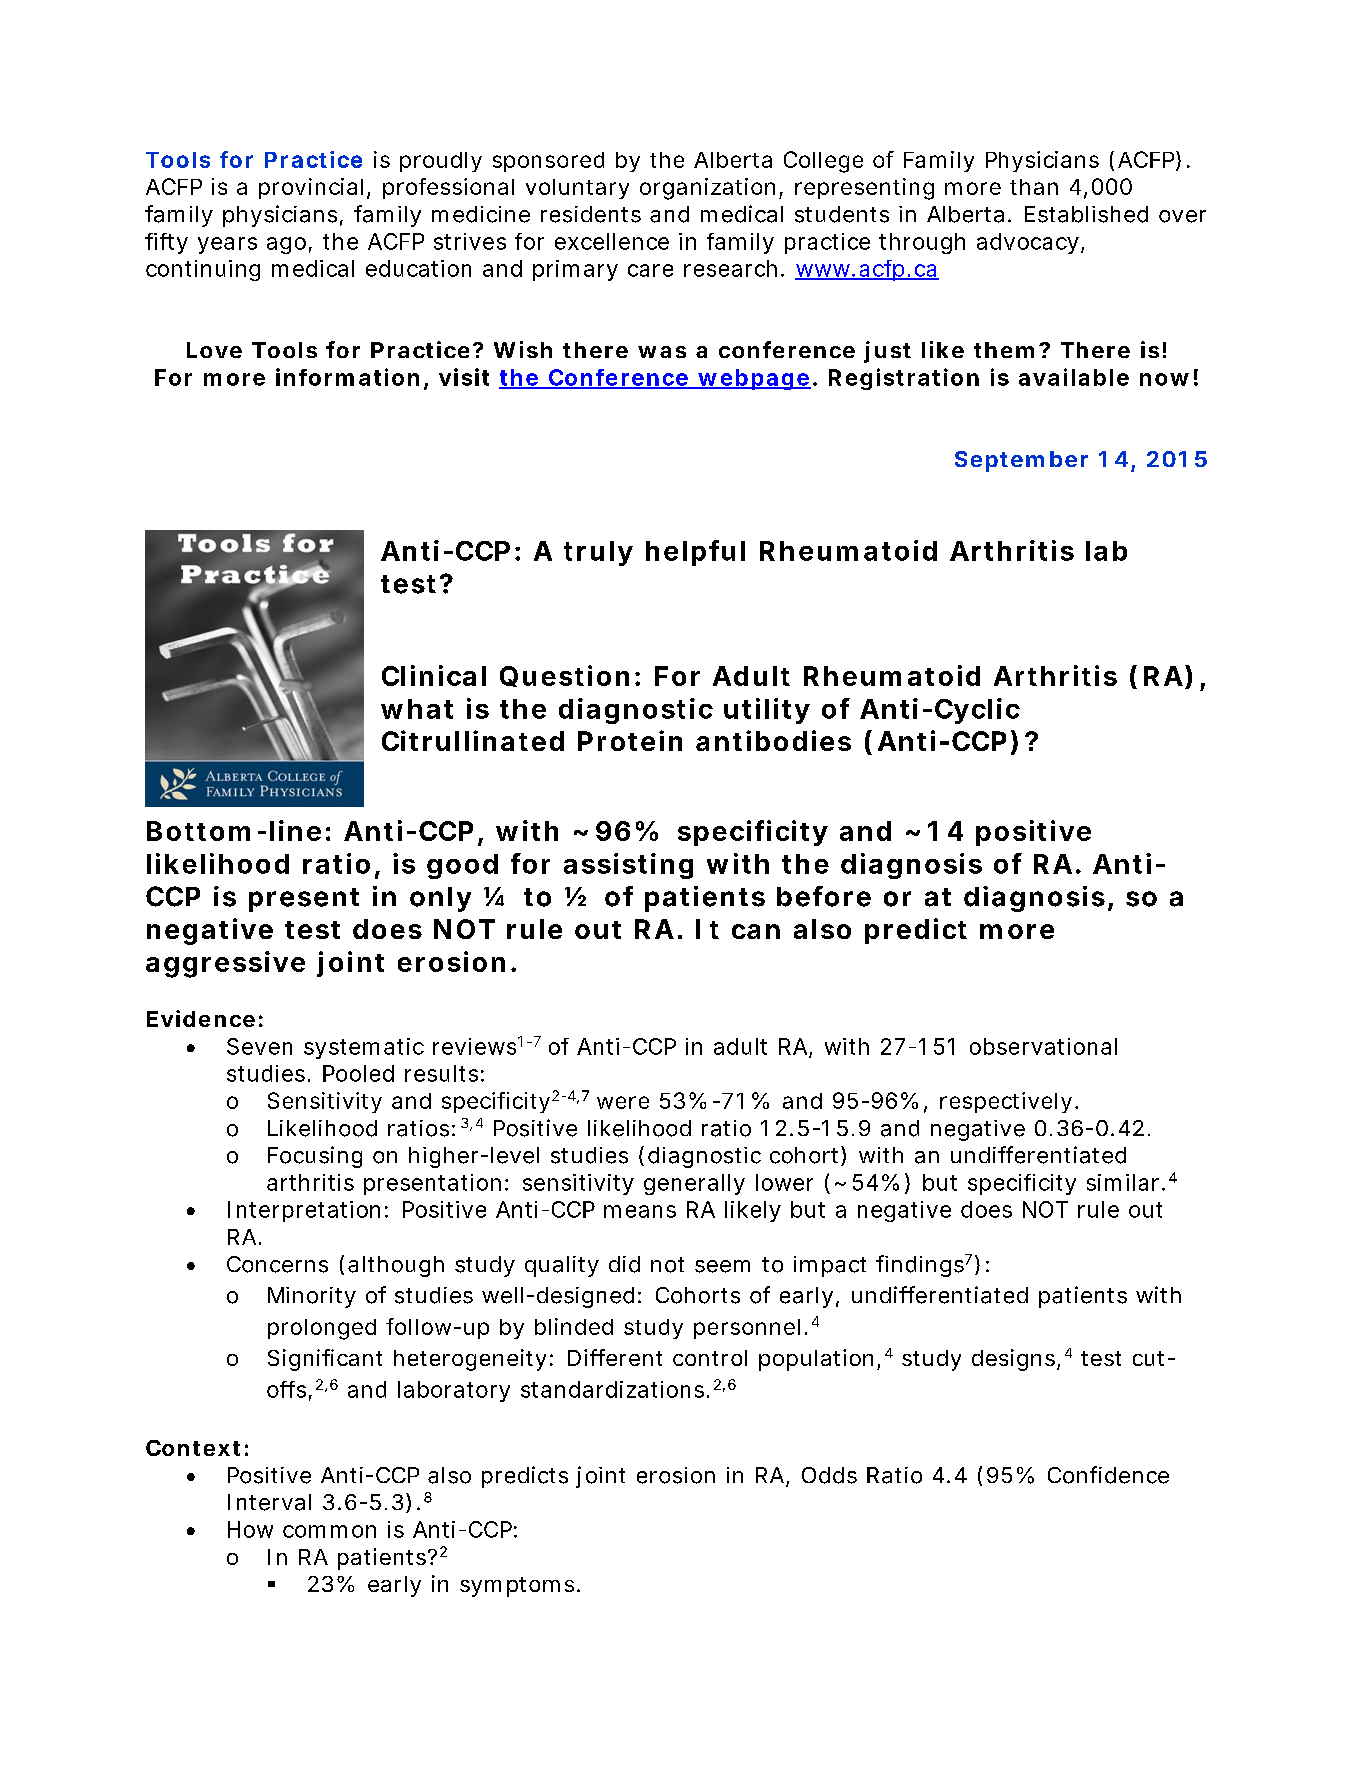  I want to click on respectively, so click(1006, 1102).
